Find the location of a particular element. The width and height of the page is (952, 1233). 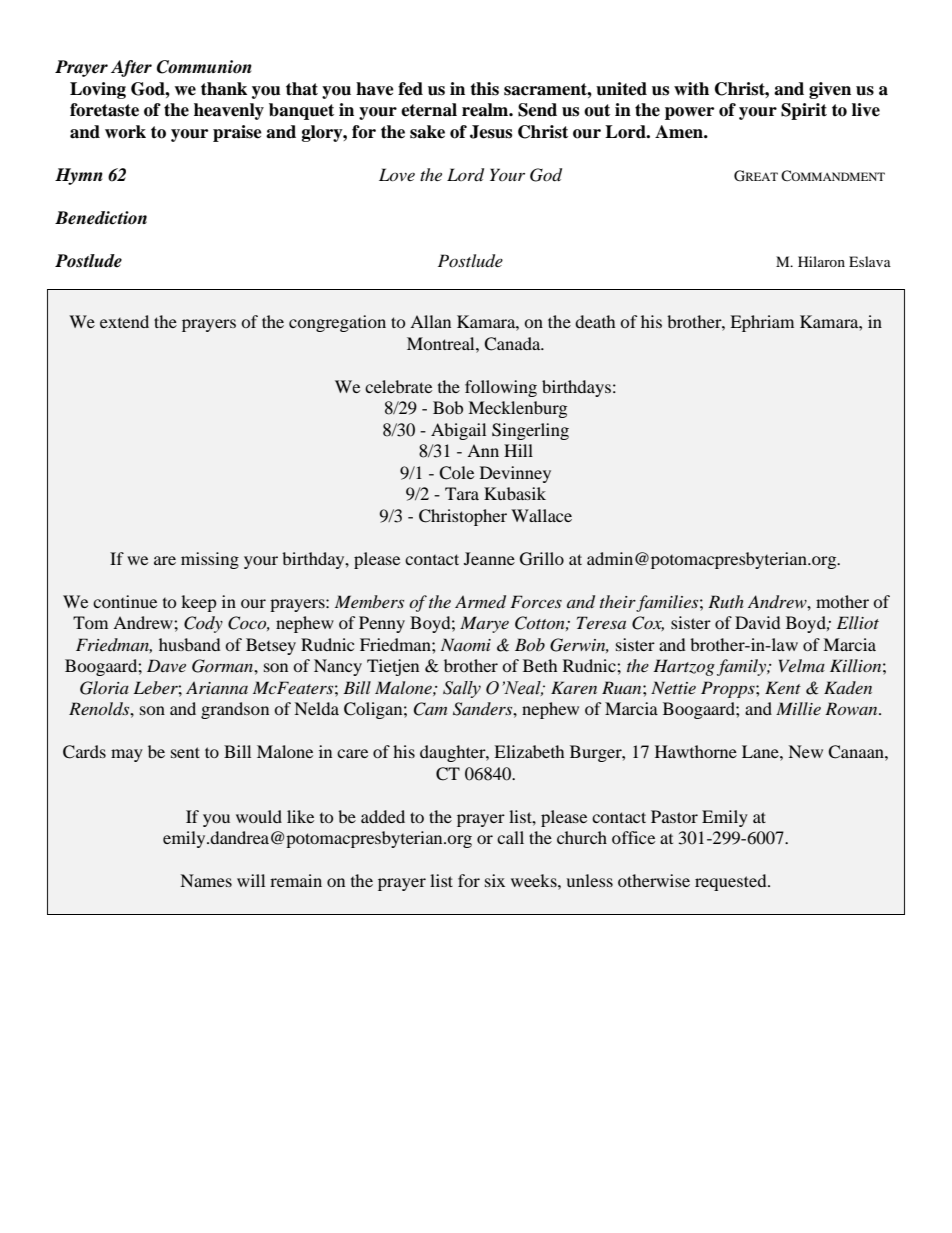

extend is located at coordinates (124, 321).
